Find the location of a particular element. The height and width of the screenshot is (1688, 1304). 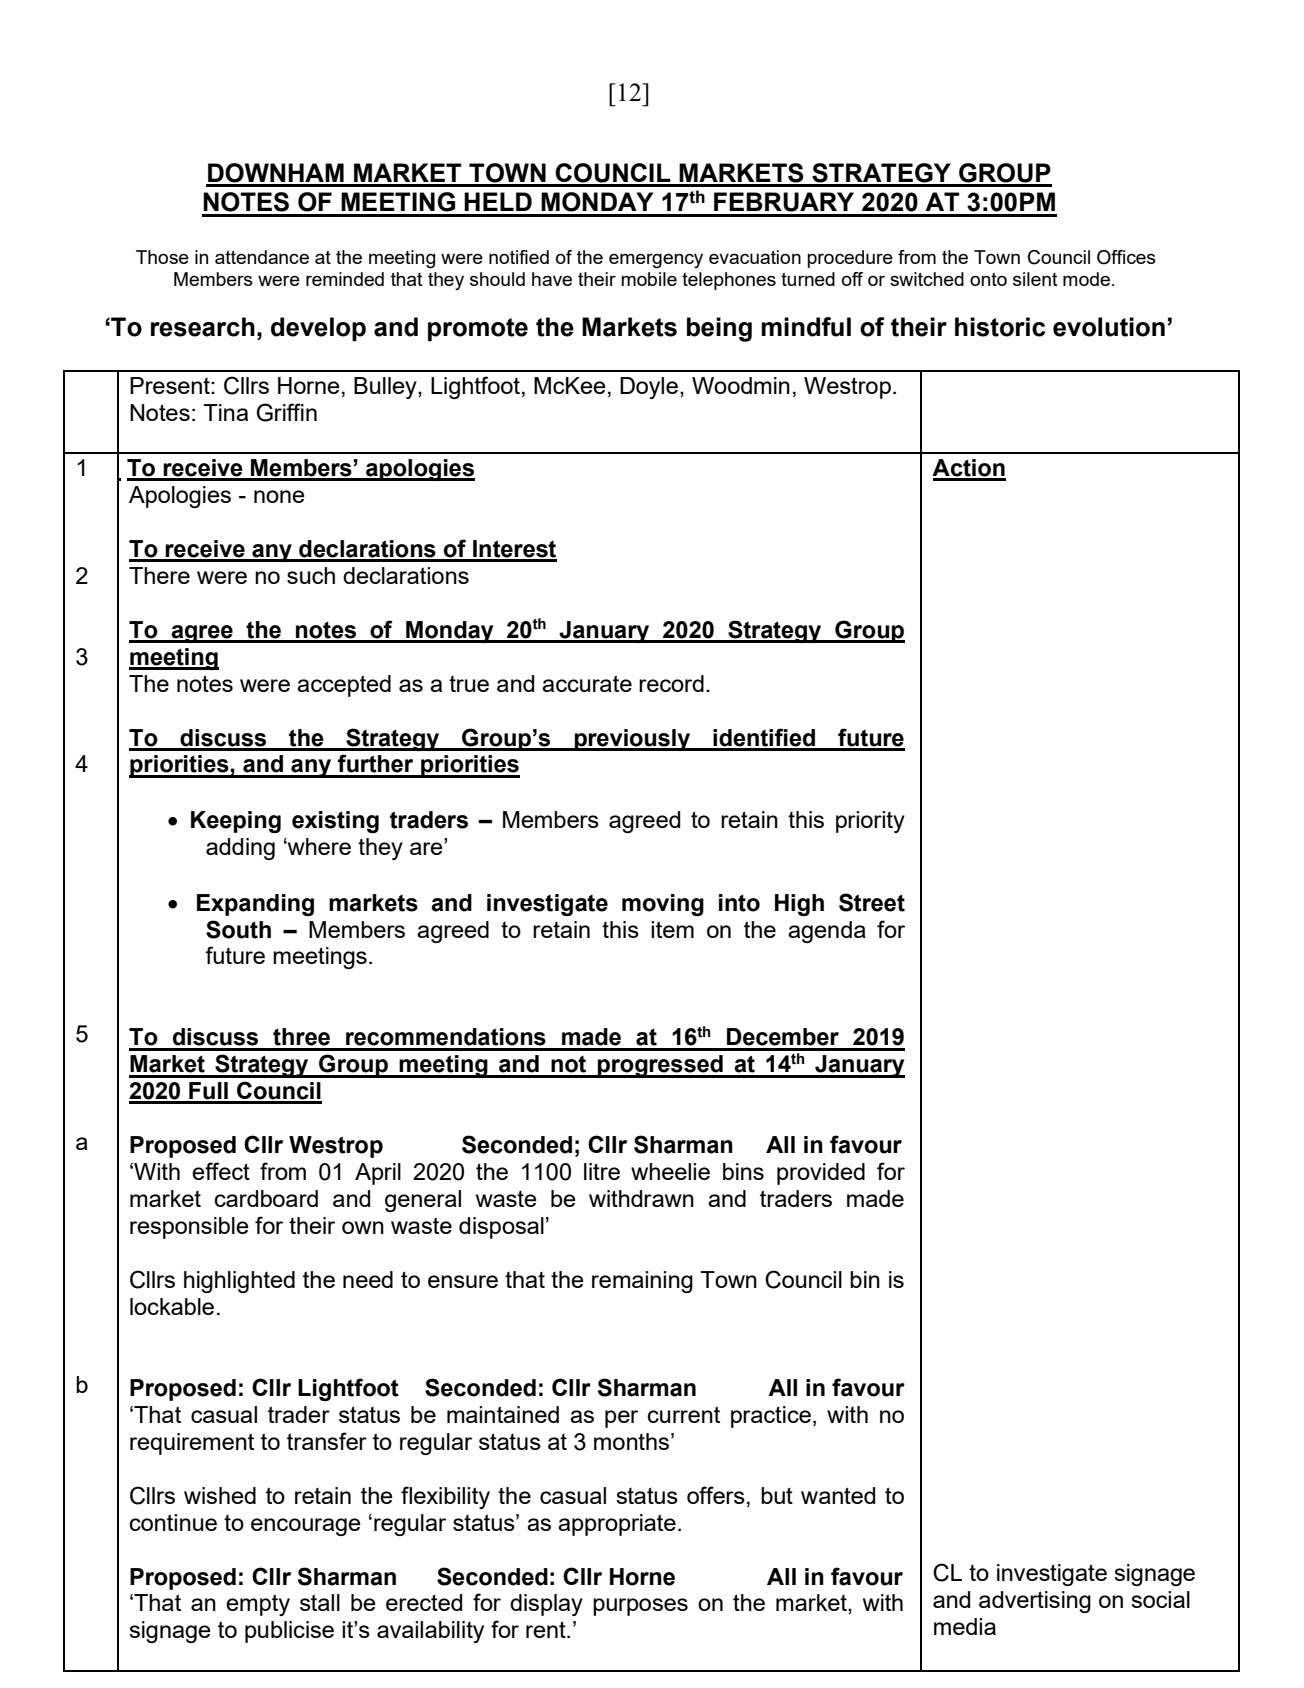

advertising is located at coordinates (1035, 1602).
